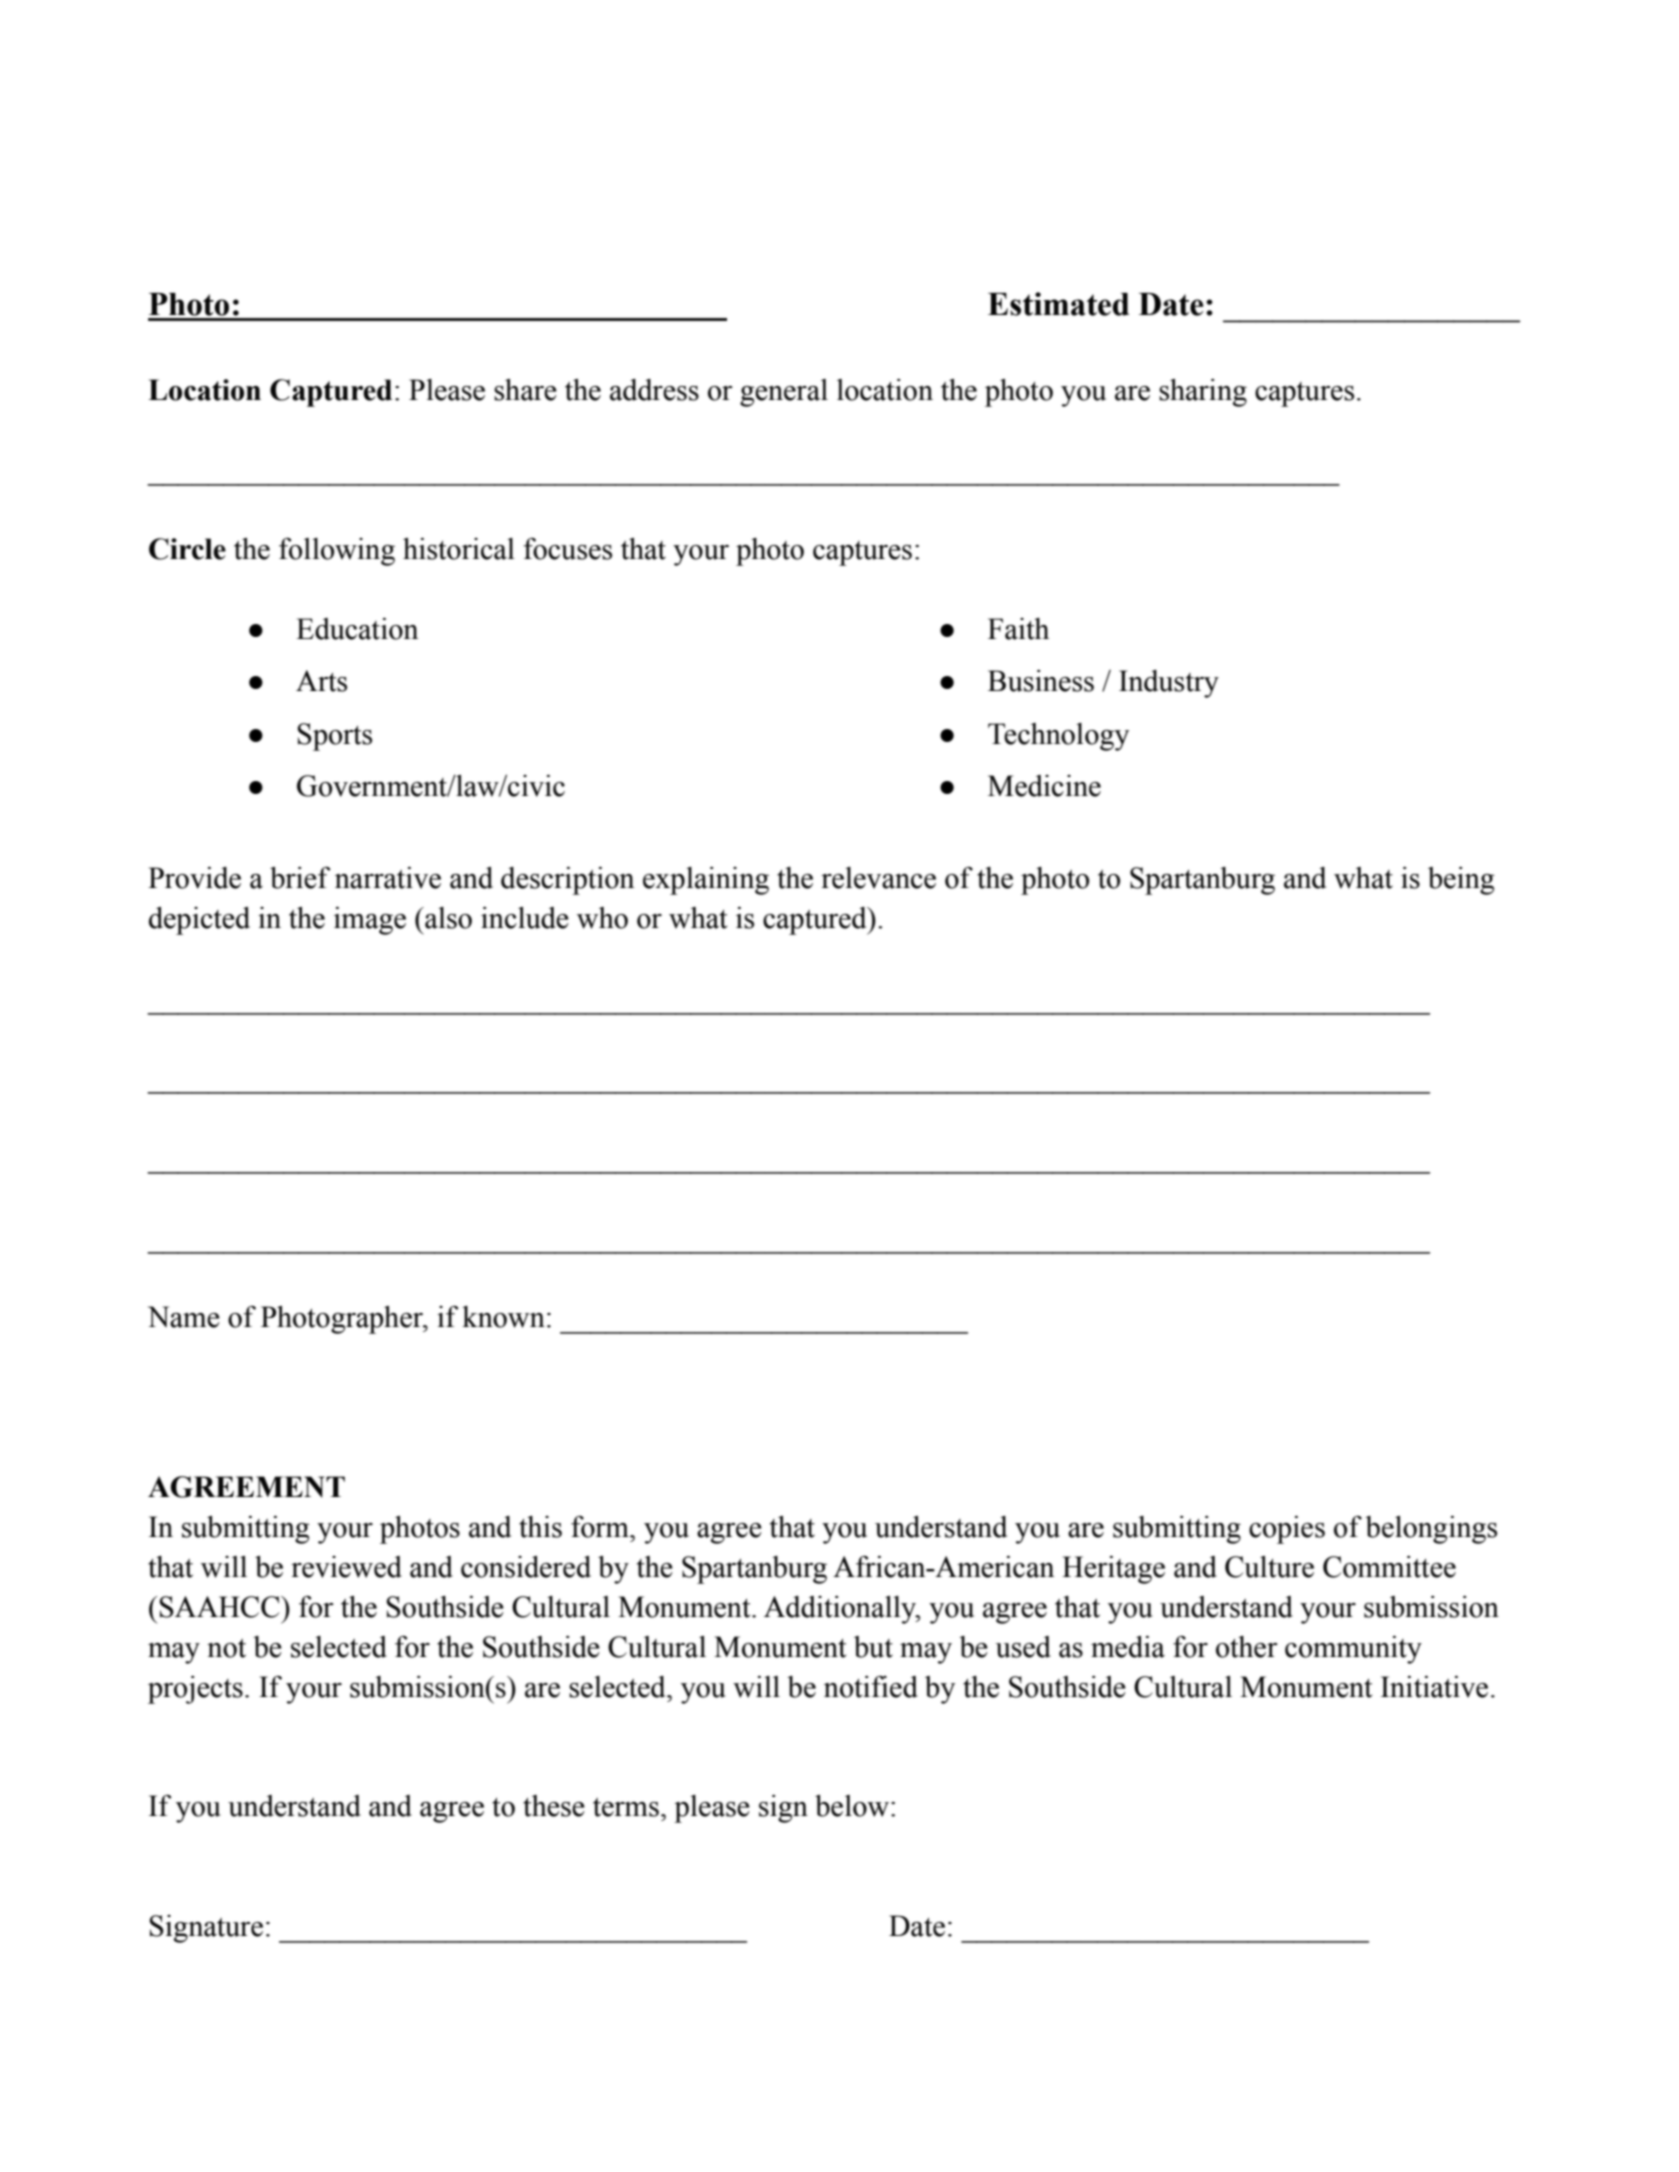  I want to click on Name, so click(184, 1317).
